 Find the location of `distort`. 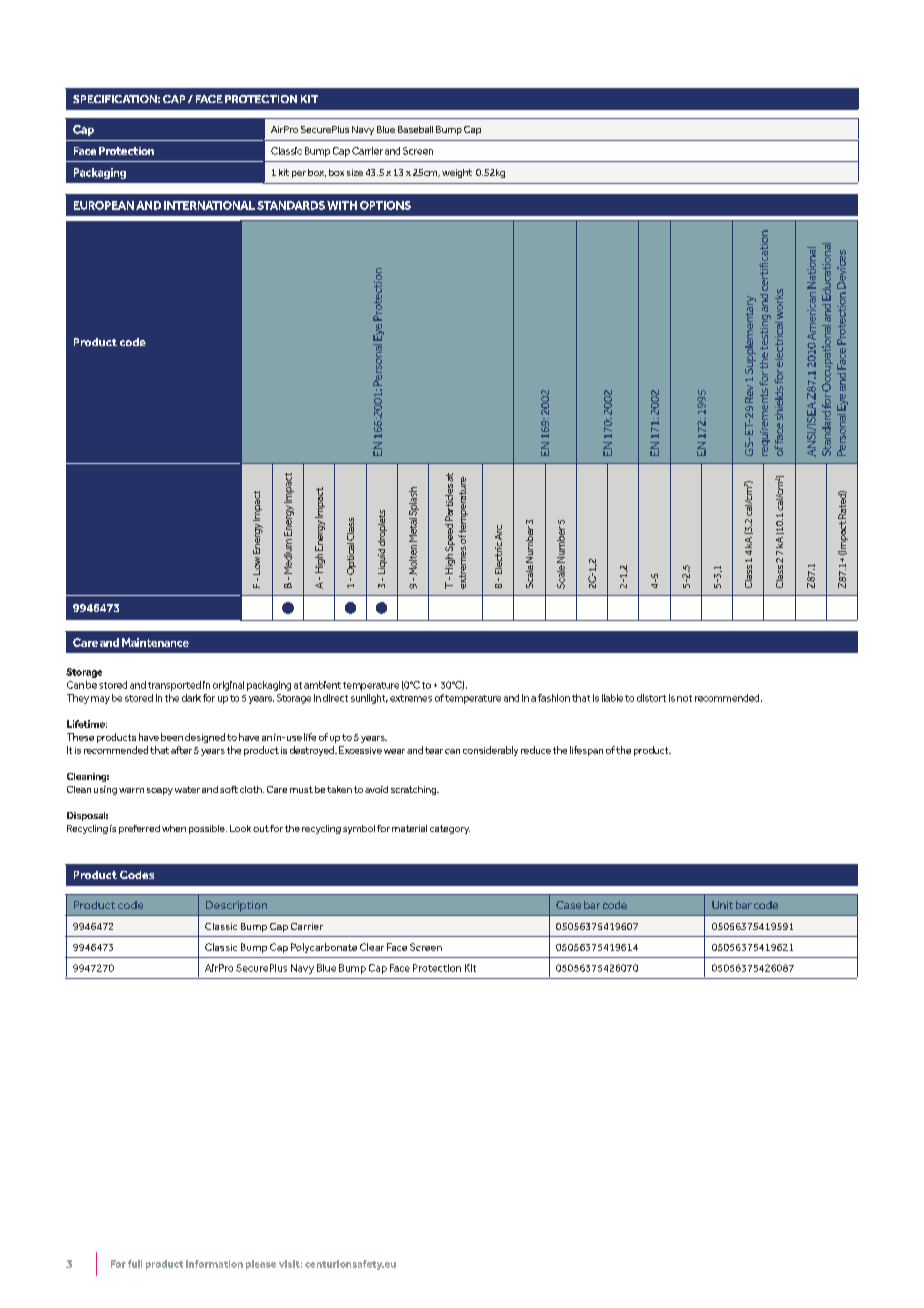

distort is located at coordinates (651, 698).
